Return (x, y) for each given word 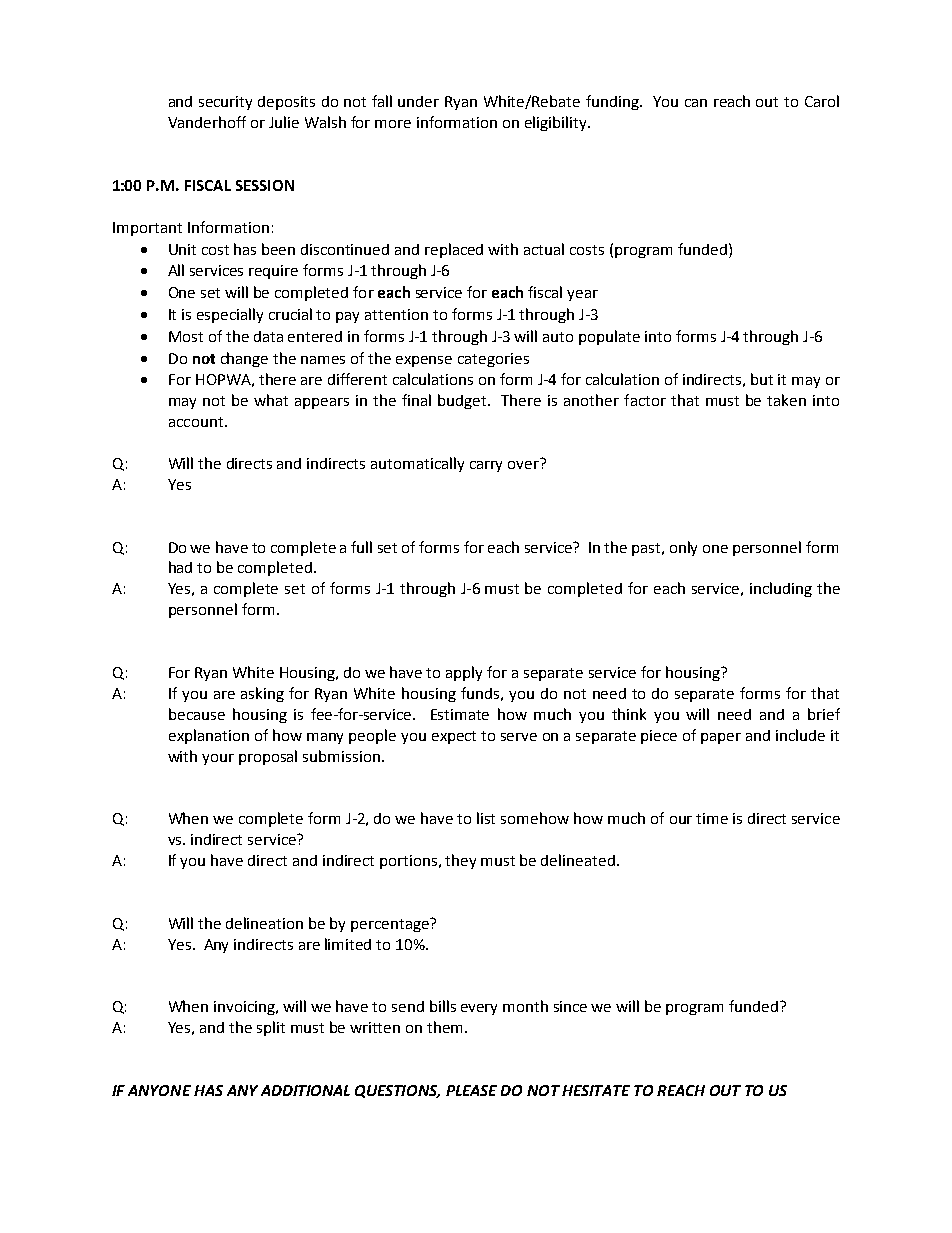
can (696, 103)
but (762, 379)
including (781, 589)
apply (464, 673)
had (180, 567)
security (225, 103)
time (712, 818)
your (218, 759)
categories (493, 360)
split (271, 1028)
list (486, 818)
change (244, 359)
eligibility (557, 123)
